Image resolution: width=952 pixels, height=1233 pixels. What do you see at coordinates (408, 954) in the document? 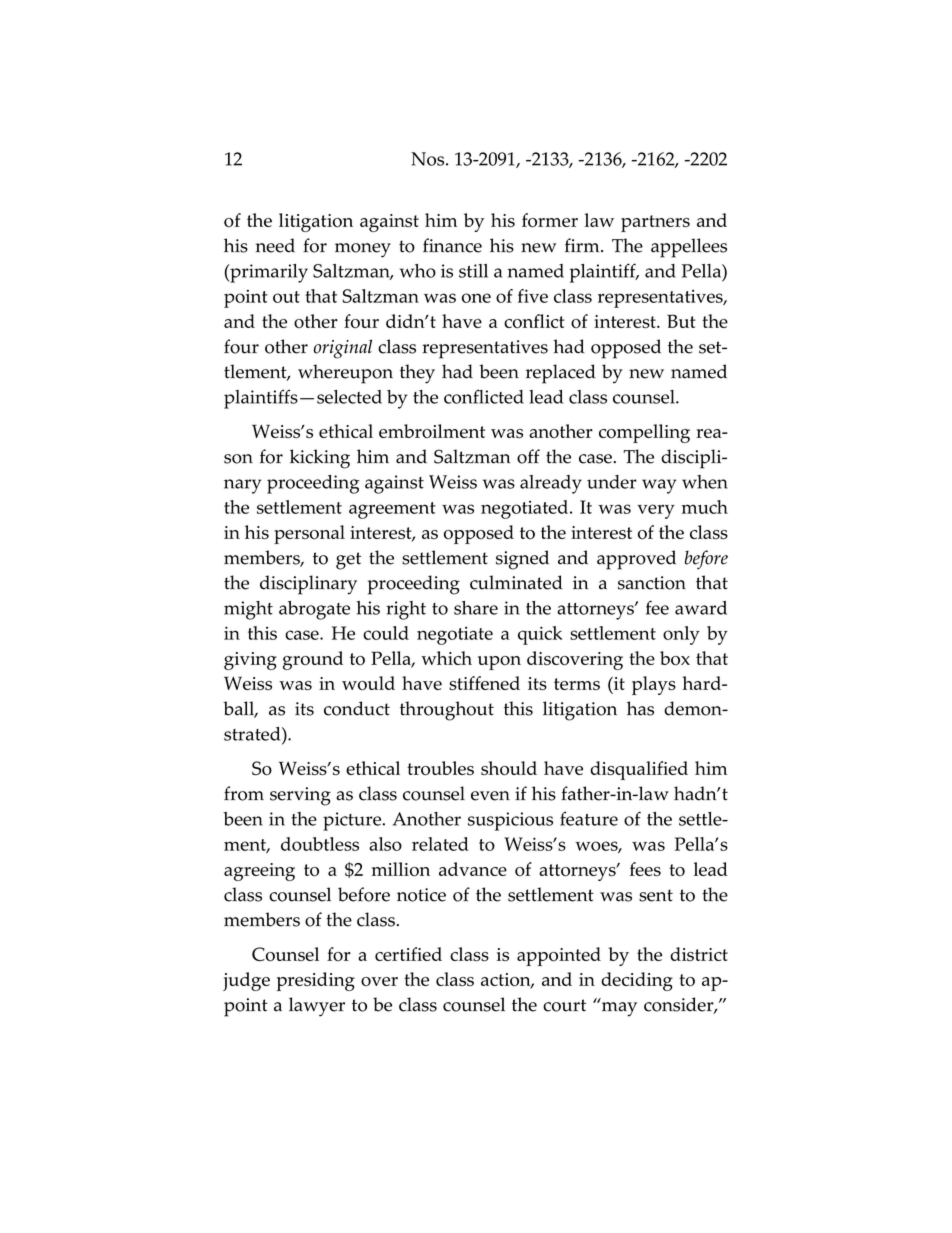
I see `certified` at bounding box center [408, 954].
